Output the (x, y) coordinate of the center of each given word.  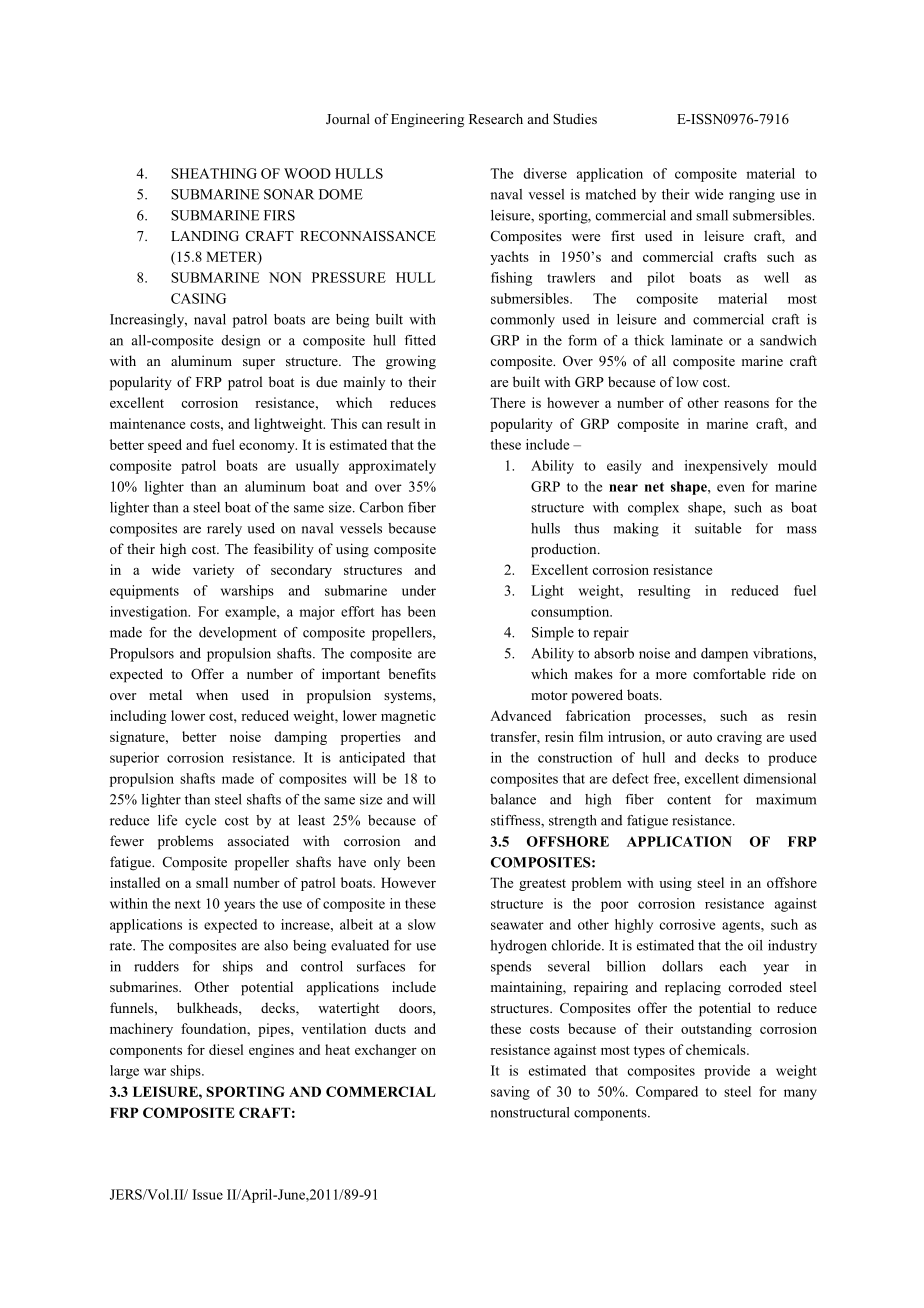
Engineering (427, 120)
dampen (724, 655)
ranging (752, 196)
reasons (746, 404)
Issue (208, 1194)
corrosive (687, 924)
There (507, 402)
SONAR (289, 194)
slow (421, 924)
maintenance (147, 423)
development (238, 634)
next (188, 904)
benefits (412, 673)
